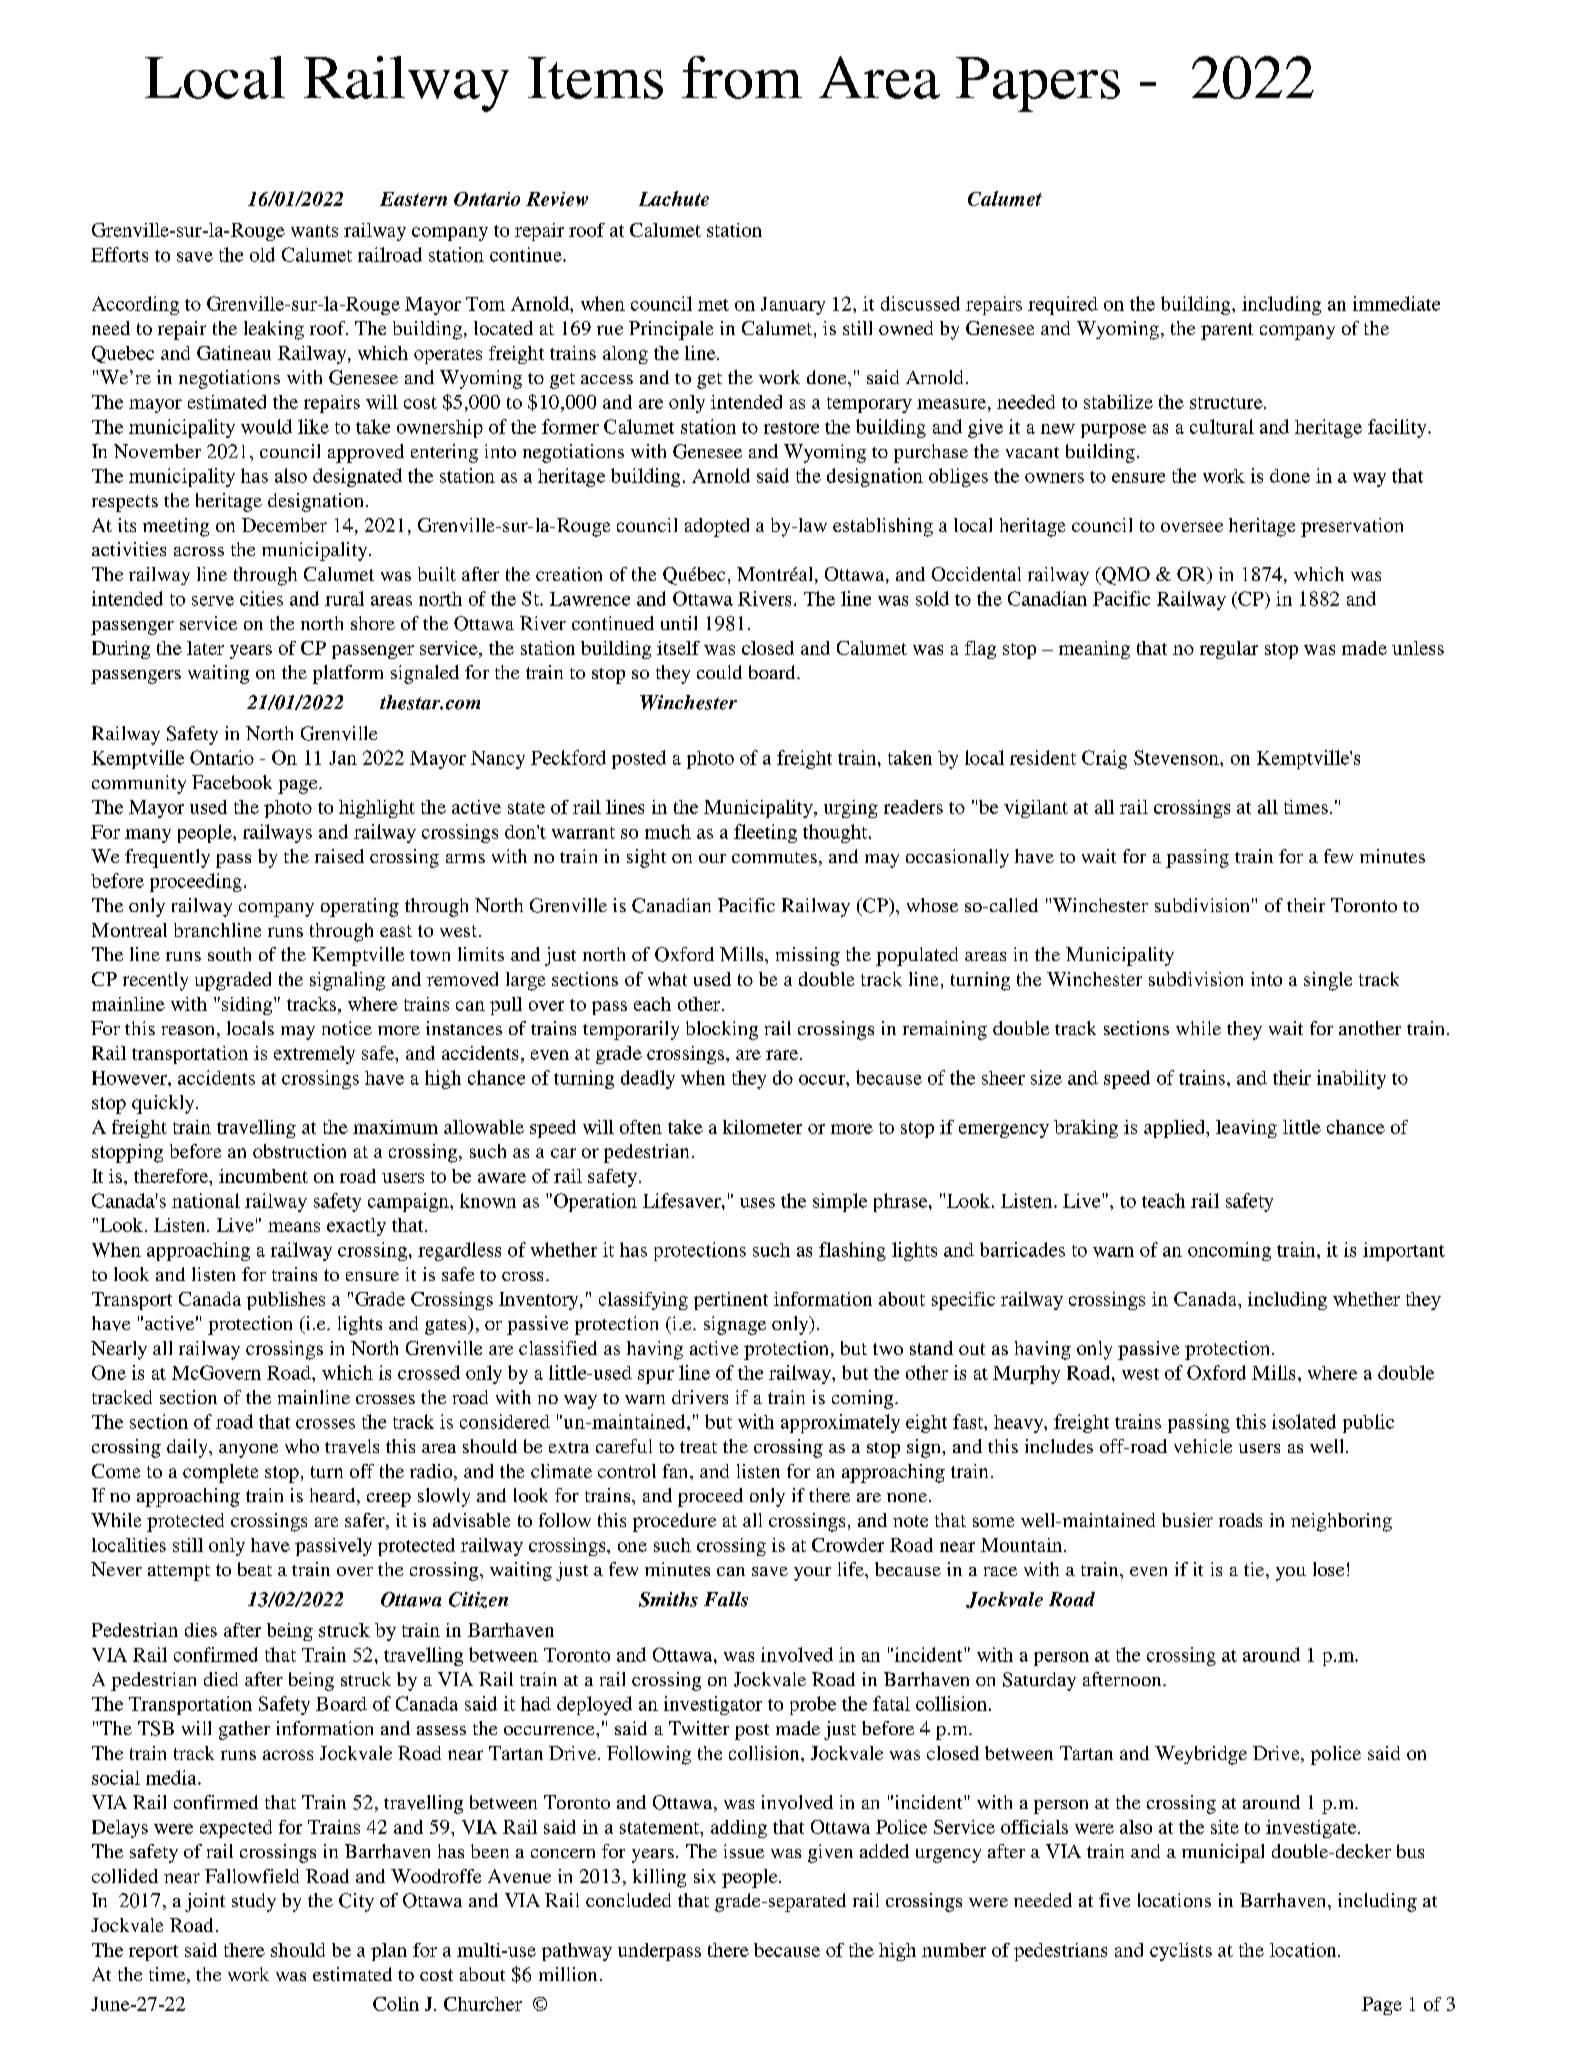  What do you see at coordinates (314, 231) in the screenshot?
I see `wants` at bounding box center [314, 231].
